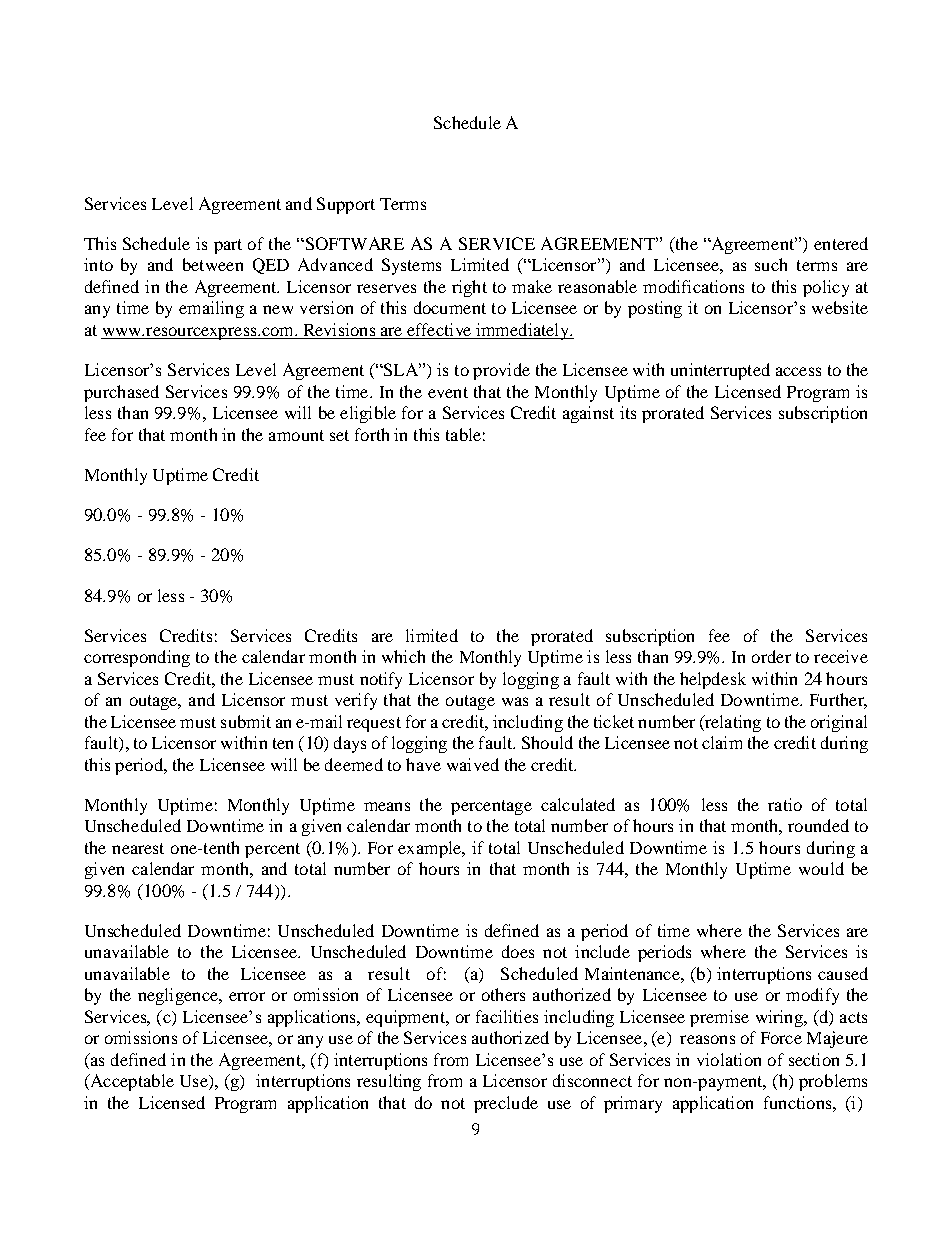 The width and height of the screenshot is (952, 1233). What do you see at coordinates (473, 764) in the screenshot?
I see `waived` at bounding box center [473, 764].
